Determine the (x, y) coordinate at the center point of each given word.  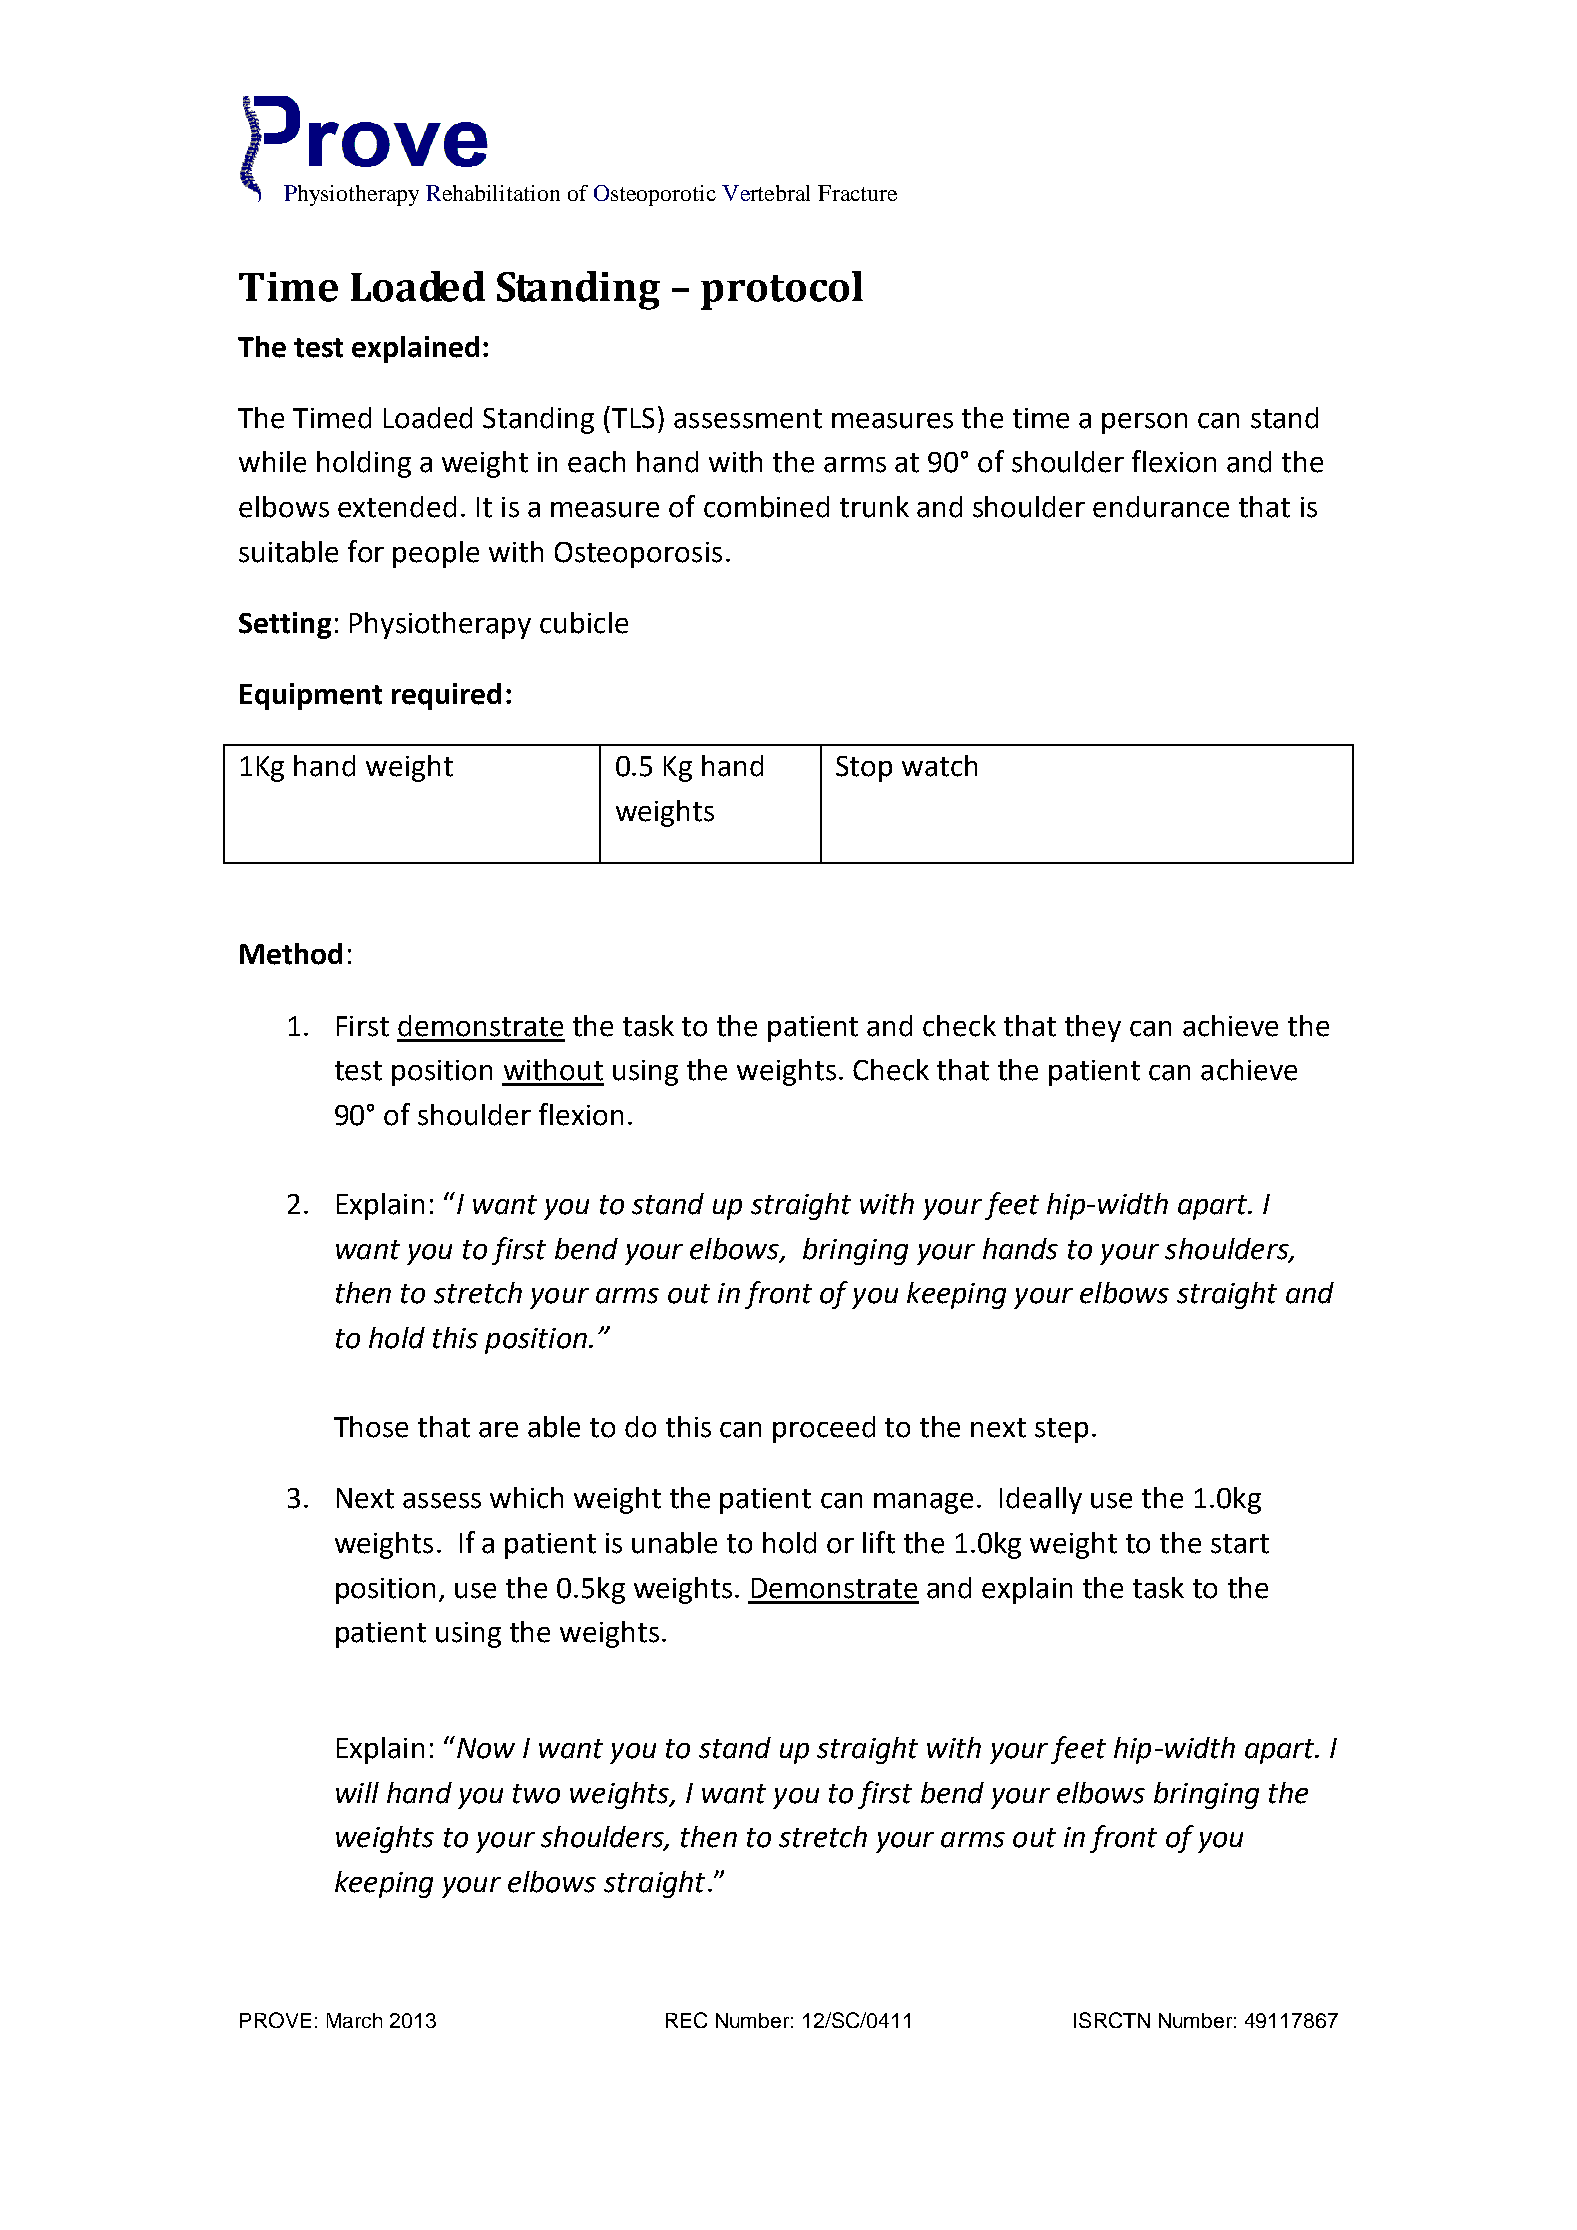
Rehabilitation (493, 193)
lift (879, 1542)
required (446, 696)
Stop (864, 769)
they (1093, 1028)
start (1240, 1544)
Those (371, 1427)
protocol (782, 290)
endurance (1161, 507)
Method (291, 954)
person (1144, 423)
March (354, 2020)
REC (686, 2020)
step (1061, 1430)
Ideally (1041, 1500)
